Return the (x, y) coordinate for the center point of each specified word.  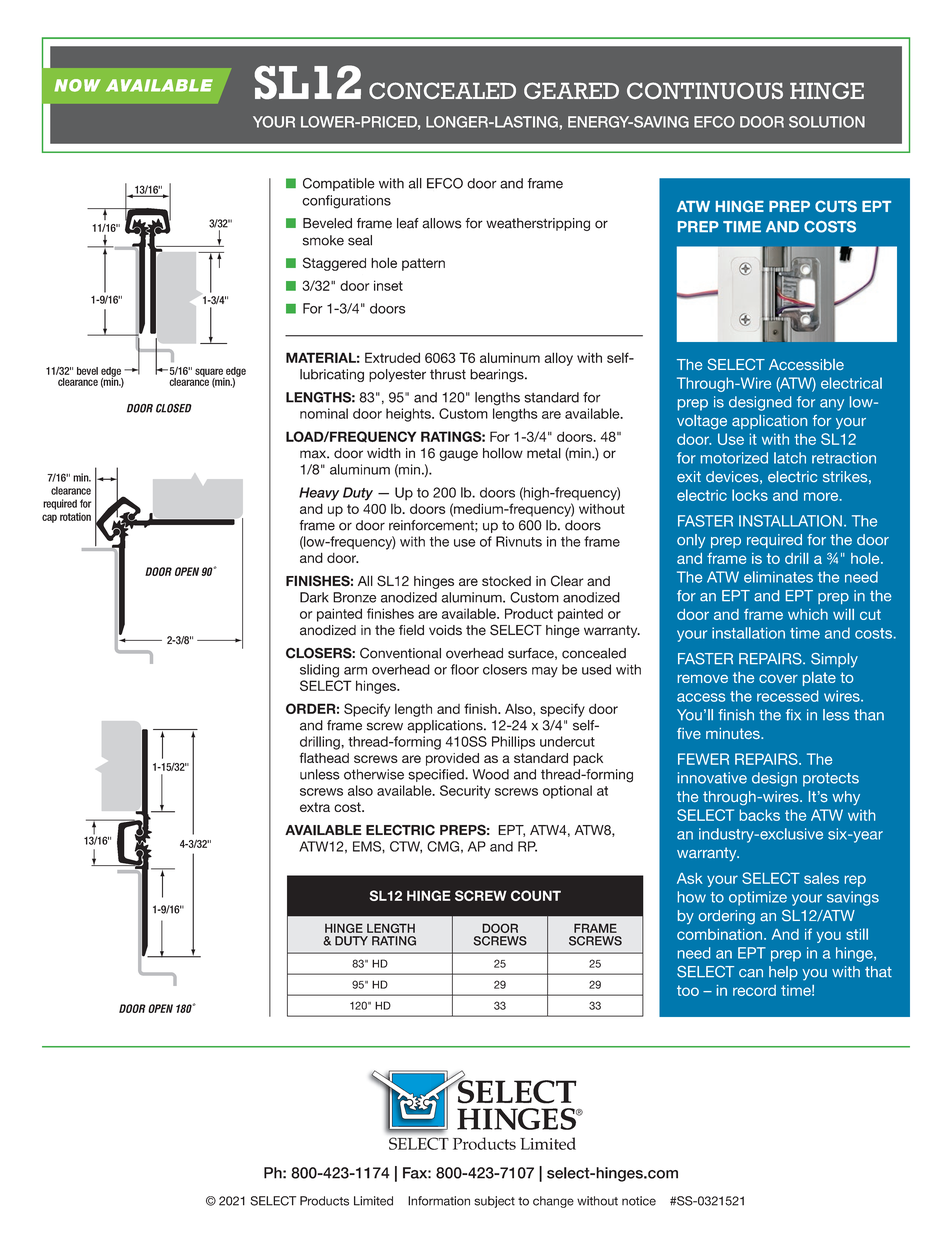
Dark (314, 597)
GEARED (571, 90)
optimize (758, 898)
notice (639, 1201)
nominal (324, 413)
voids (445, 630)
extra (315, 807)
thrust (448, 374)
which (808, 614)
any (832, 405)
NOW (77, 85)
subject (494, 1202)
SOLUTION (827, 122)
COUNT (536, 895)
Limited (373, 1201)
